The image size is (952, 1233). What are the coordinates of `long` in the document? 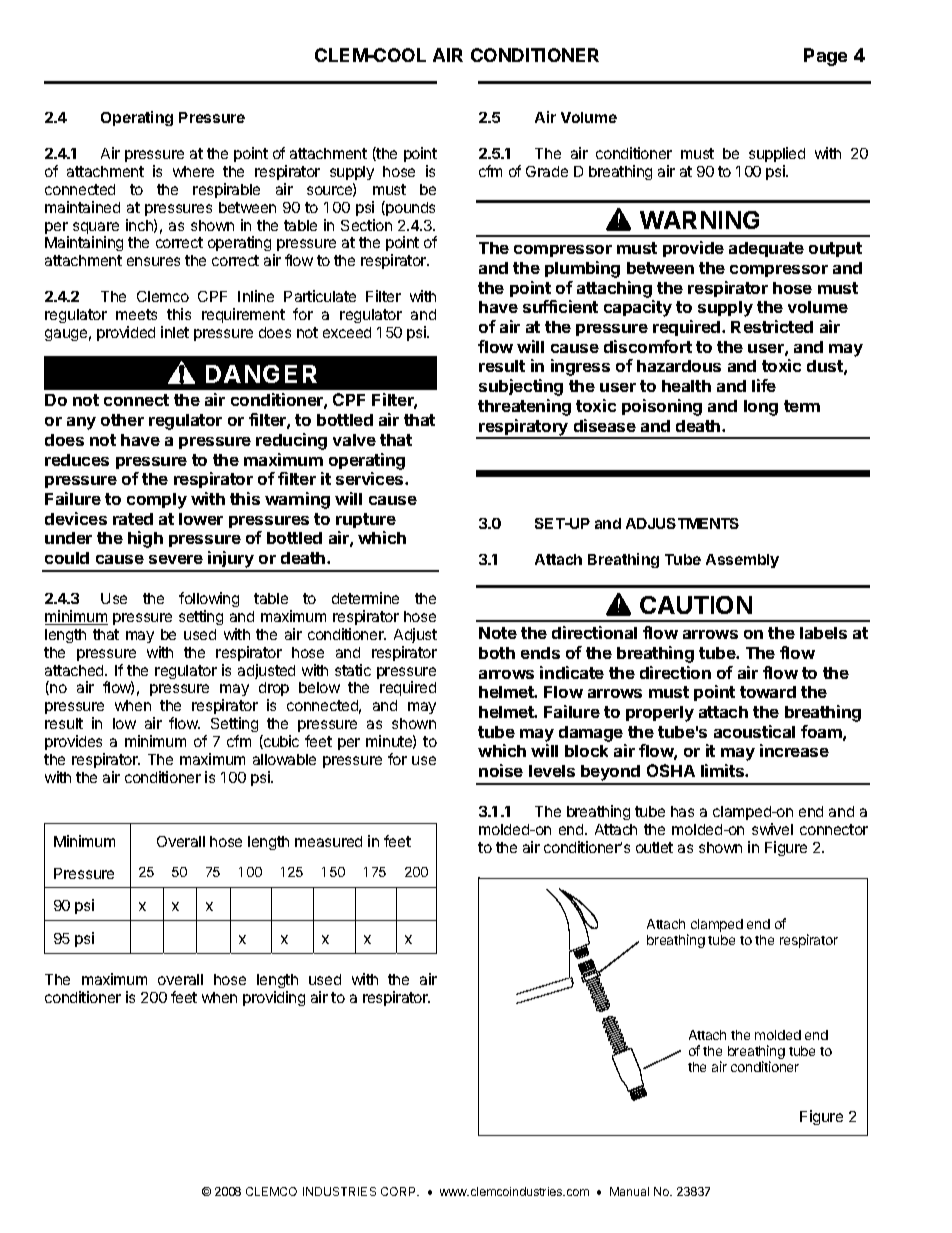 It's located at (761, 408).
